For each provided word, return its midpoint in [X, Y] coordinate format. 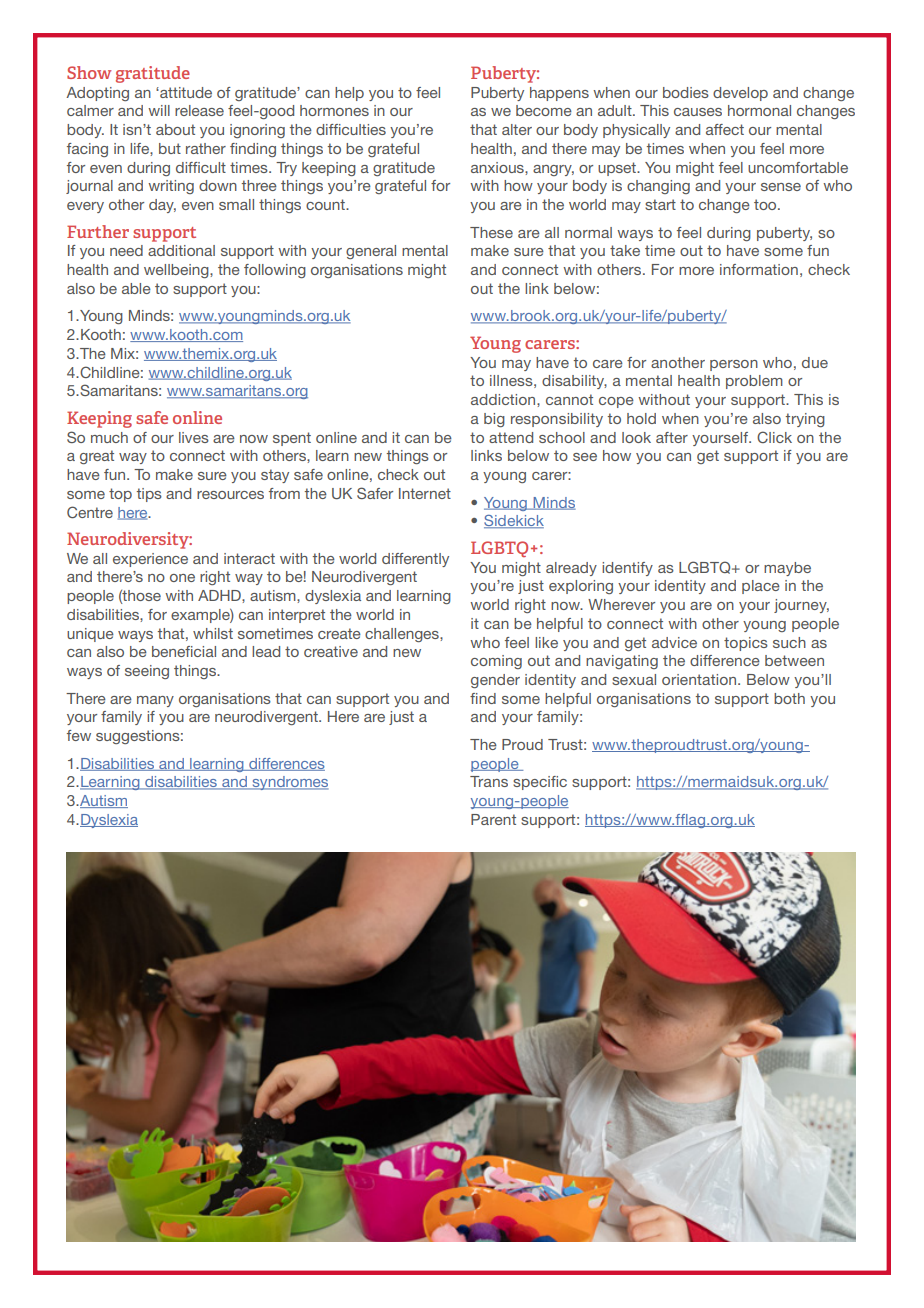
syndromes [289, 783]
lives [194, 437]
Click [774, 437]
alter [517, 129]
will [159, 110]
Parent [493, 819]
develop [740, 94]
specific [540, 783]
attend [511, 437]
